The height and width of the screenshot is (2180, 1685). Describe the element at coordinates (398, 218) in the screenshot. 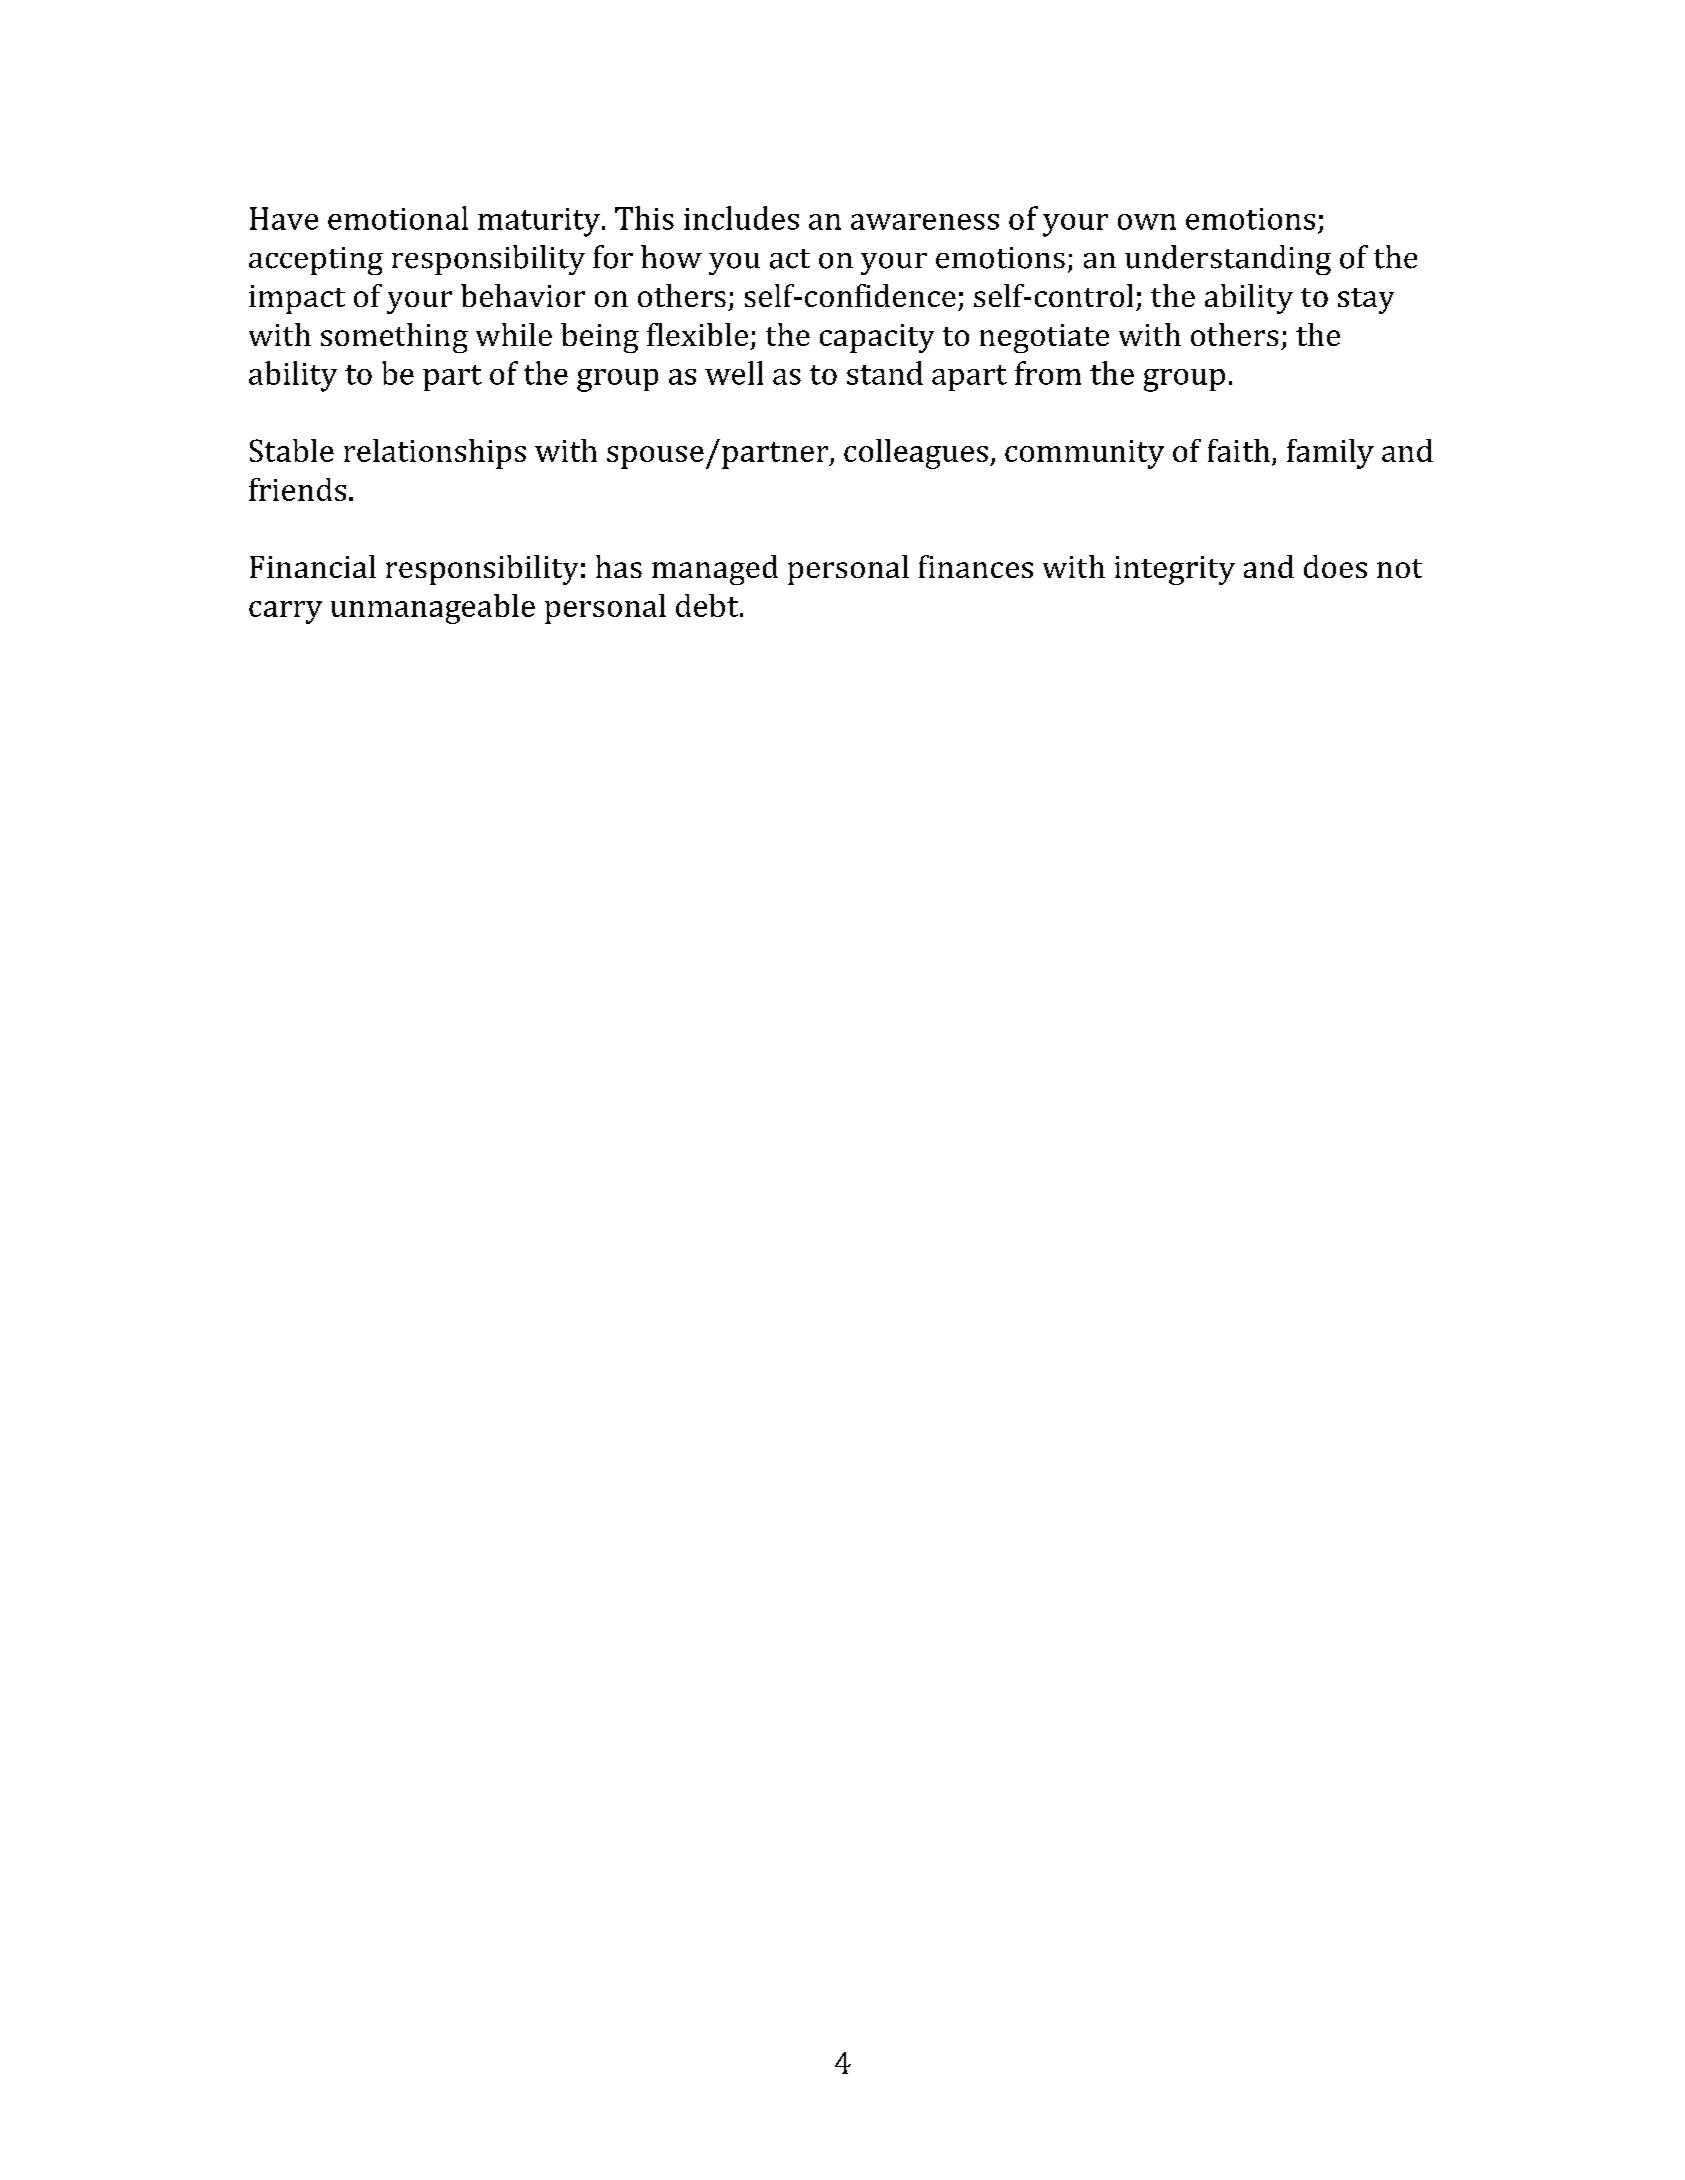

I see `emotional` at that location.
